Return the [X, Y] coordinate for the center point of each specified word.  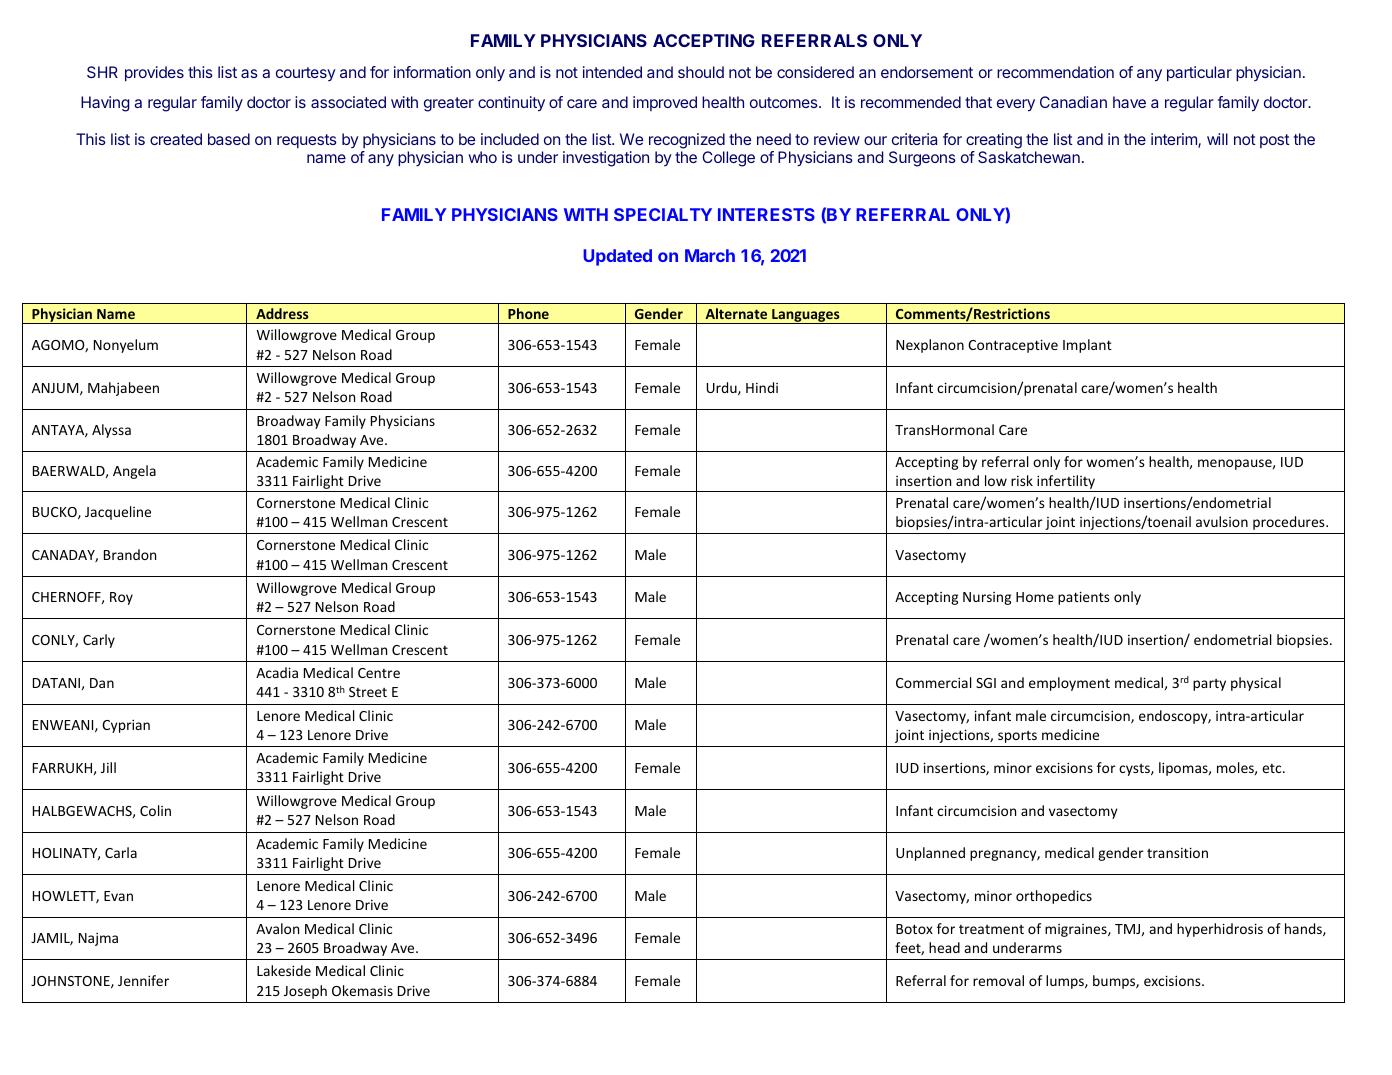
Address [282, 313]
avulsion [1222, 521]
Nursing [987, 598]
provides [154, 73]
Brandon [130, 554]
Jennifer [143, 980]
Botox [914, 929]
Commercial [934, 682]
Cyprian [126, 726]
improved [665, 103]
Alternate [736, 313]
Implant [1087, 346]
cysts [1135, 770]
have [1129, 102]
